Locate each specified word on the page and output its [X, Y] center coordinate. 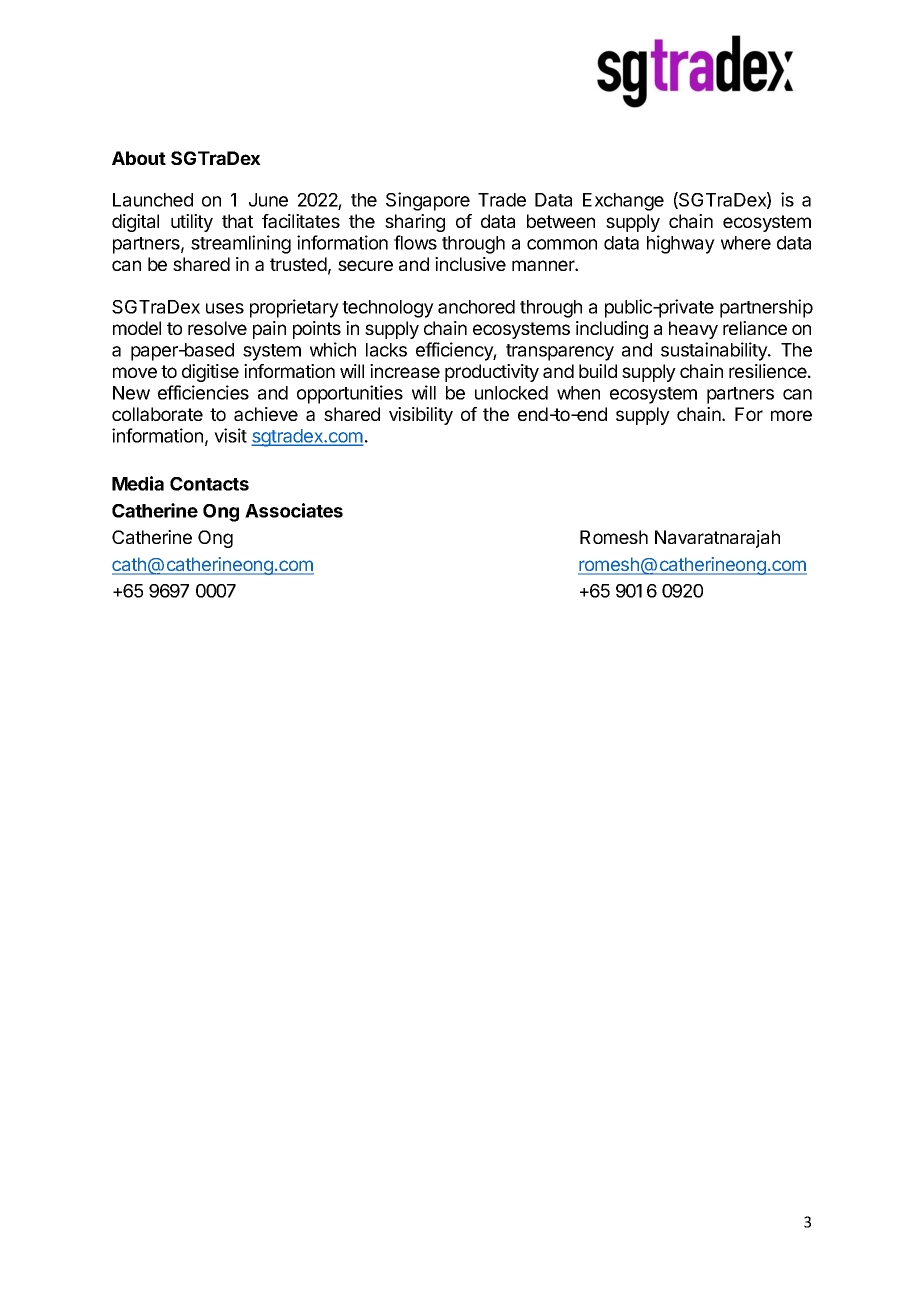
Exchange [623, 202]
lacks [386, 350]
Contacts [209, 484]
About [139, 158]
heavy [693, 330]
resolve [217, 328]
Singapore [428, 201]
